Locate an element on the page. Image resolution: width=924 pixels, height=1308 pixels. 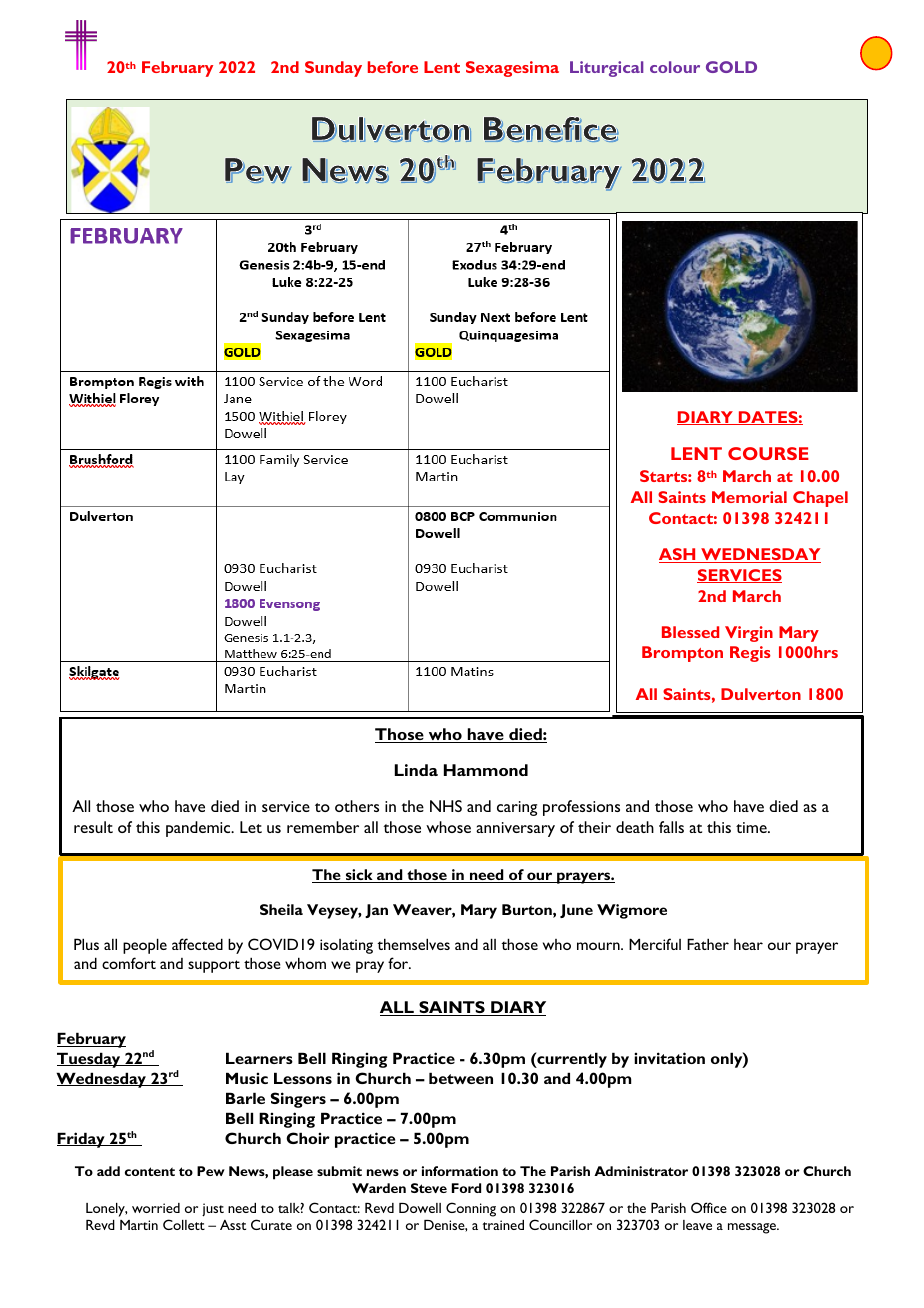
Steve is located at coordinates (429, 1188).
